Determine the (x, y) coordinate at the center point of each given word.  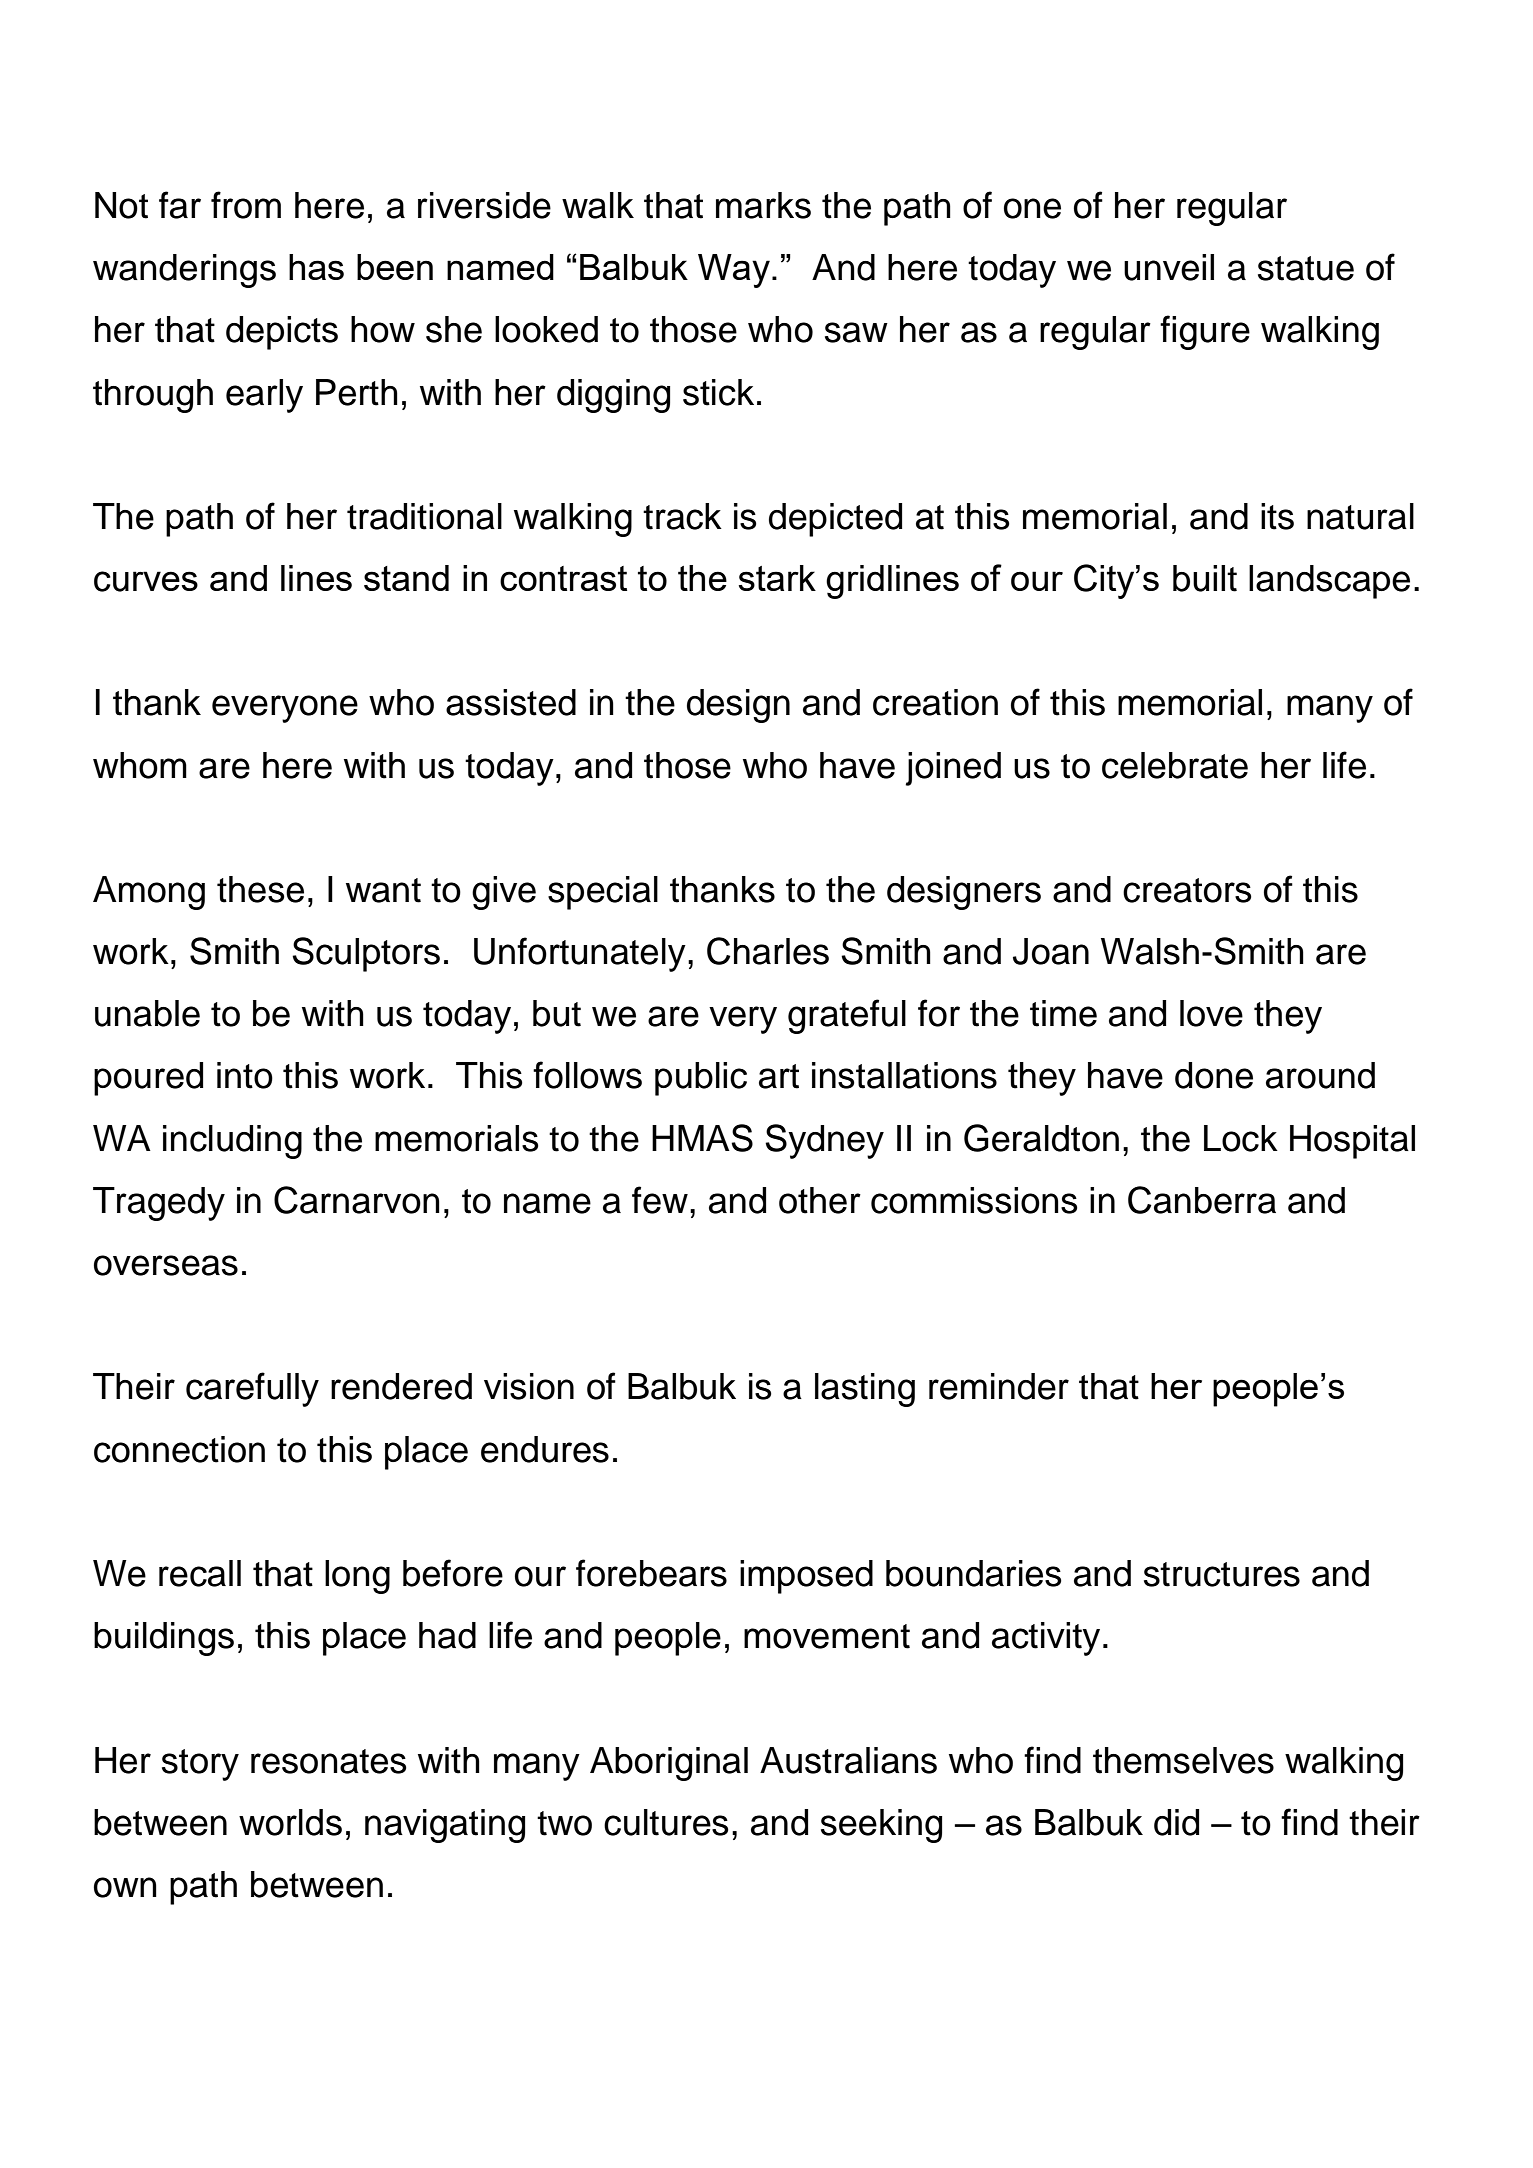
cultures (666, 1822)
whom (140, 765)
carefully (252, 1389)
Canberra (1202, 1200)
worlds (290, 1822)
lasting (865, 1390)
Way (734, 271)
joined (953, 769)
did (1176, 1822)
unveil (1169, 267)
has (316, 267)
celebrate (1175, 765)
